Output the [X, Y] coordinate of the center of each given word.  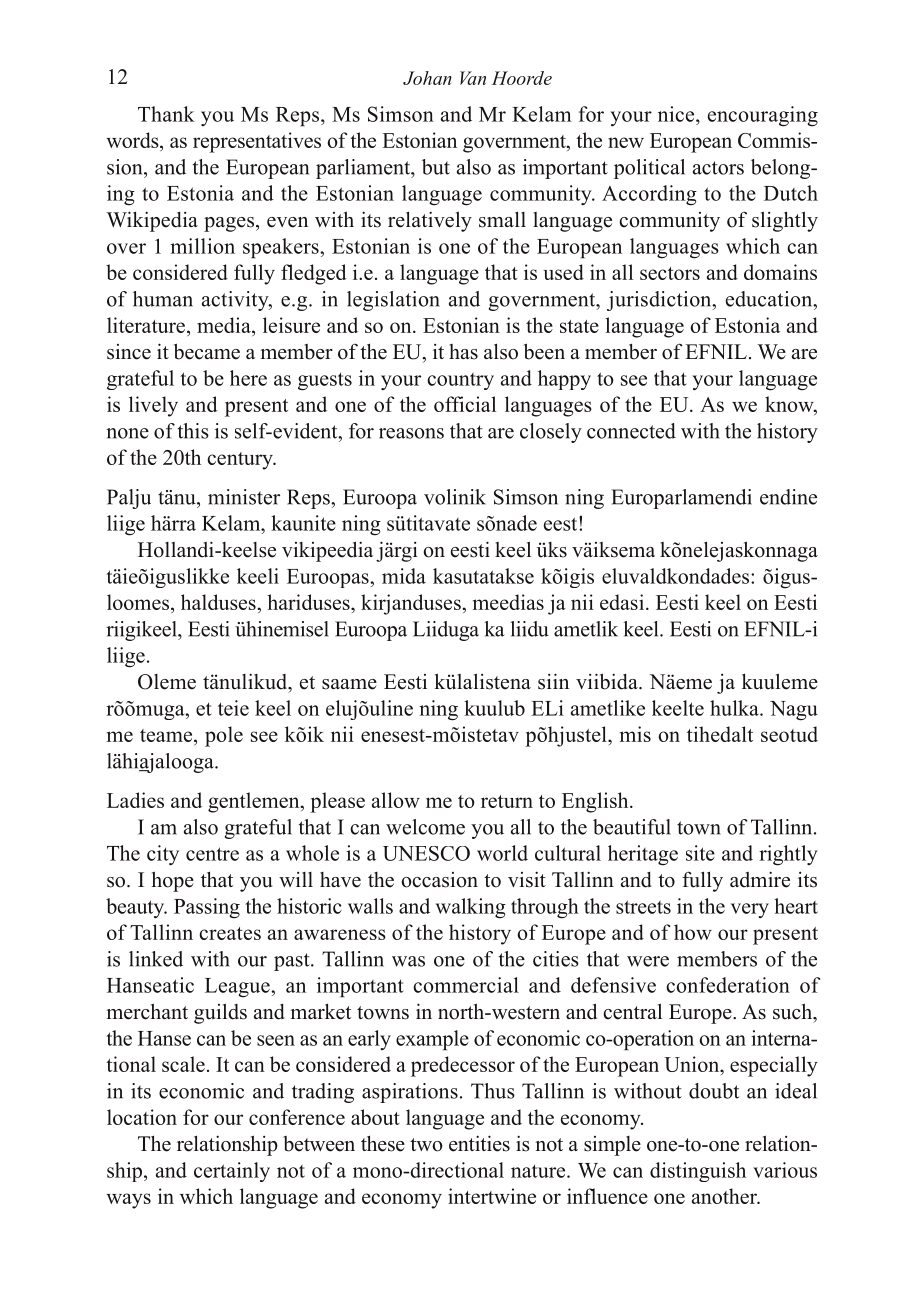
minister [244, 497]
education [770, 299]
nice [677, 114]
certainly [232, 1172]
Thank [166, 114]
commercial [466, 985]
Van [473, 78]
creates [230, 933]
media [225, 325]
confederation [728, 985]
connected [631, 431]
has [463, 352]
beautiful [632, 827]
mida [404, 576]
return [507, 801]
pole [224, 736]
